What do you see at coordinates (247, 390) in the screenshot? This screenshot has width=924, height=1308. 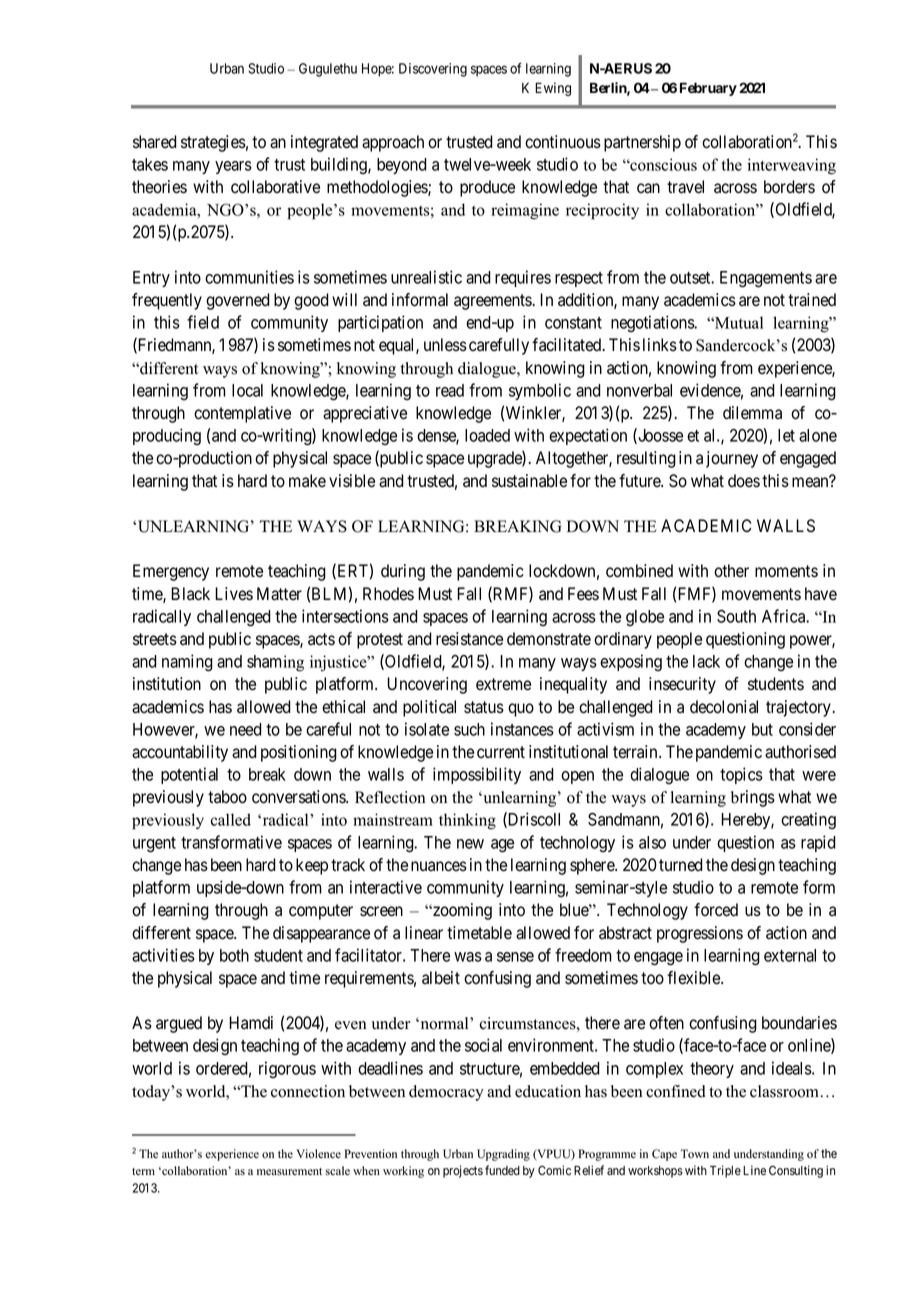 I see `local` at bounding box center [247, 390].
